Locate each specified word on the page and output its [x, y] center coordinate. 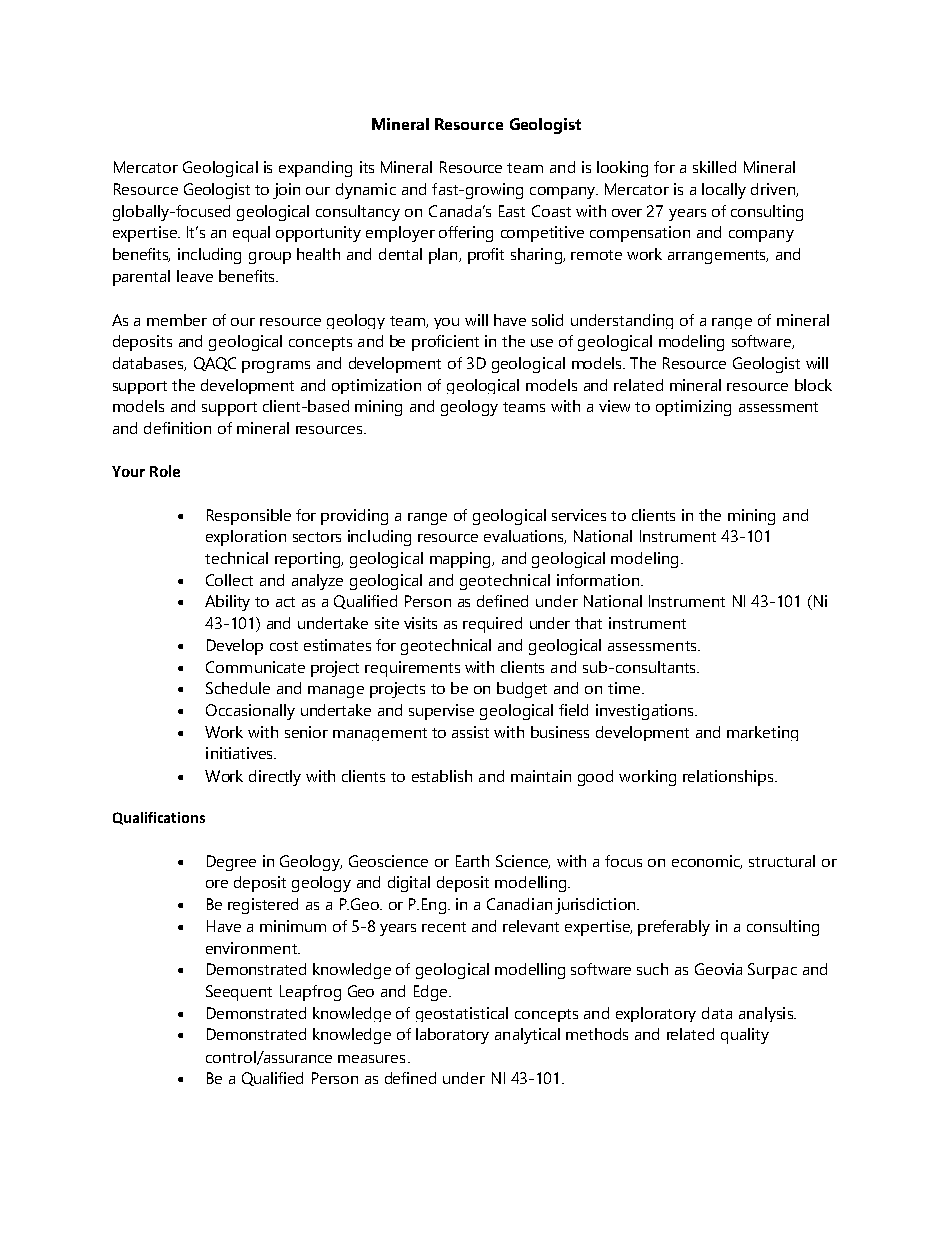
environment [252, 948]
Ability [227, 603]
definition [177, 428]
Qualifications [159, 818]
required [492, 625]
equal [251, 234]
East [512, 211]
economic [707, 862]
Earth [472, 861]
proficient [445, 343]
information [598, 580]
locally [724, 191]
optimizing [693, 408]
